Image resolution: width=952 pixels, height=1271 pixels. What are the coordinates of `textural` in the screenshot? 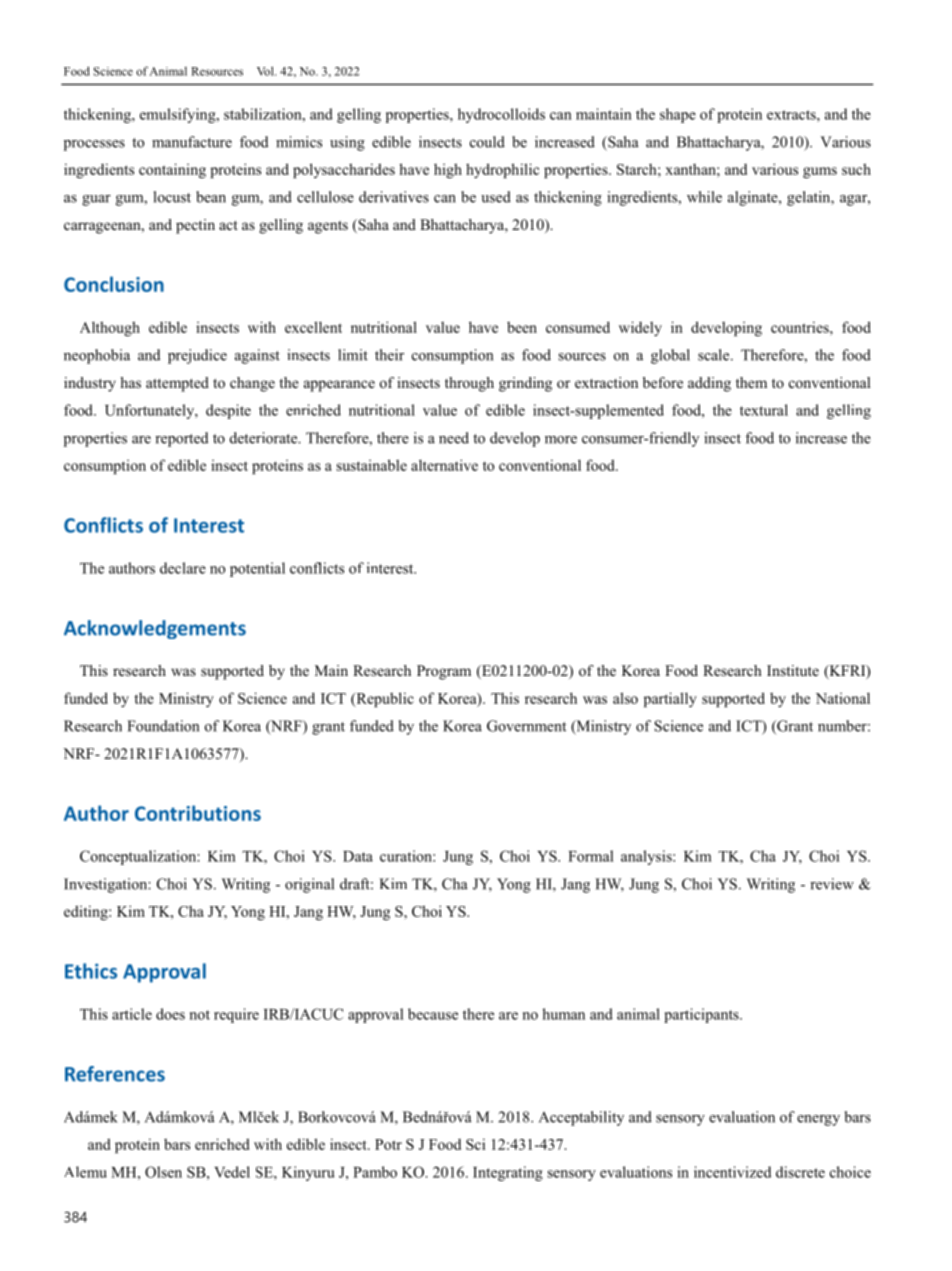 It's located at (764, 410).
